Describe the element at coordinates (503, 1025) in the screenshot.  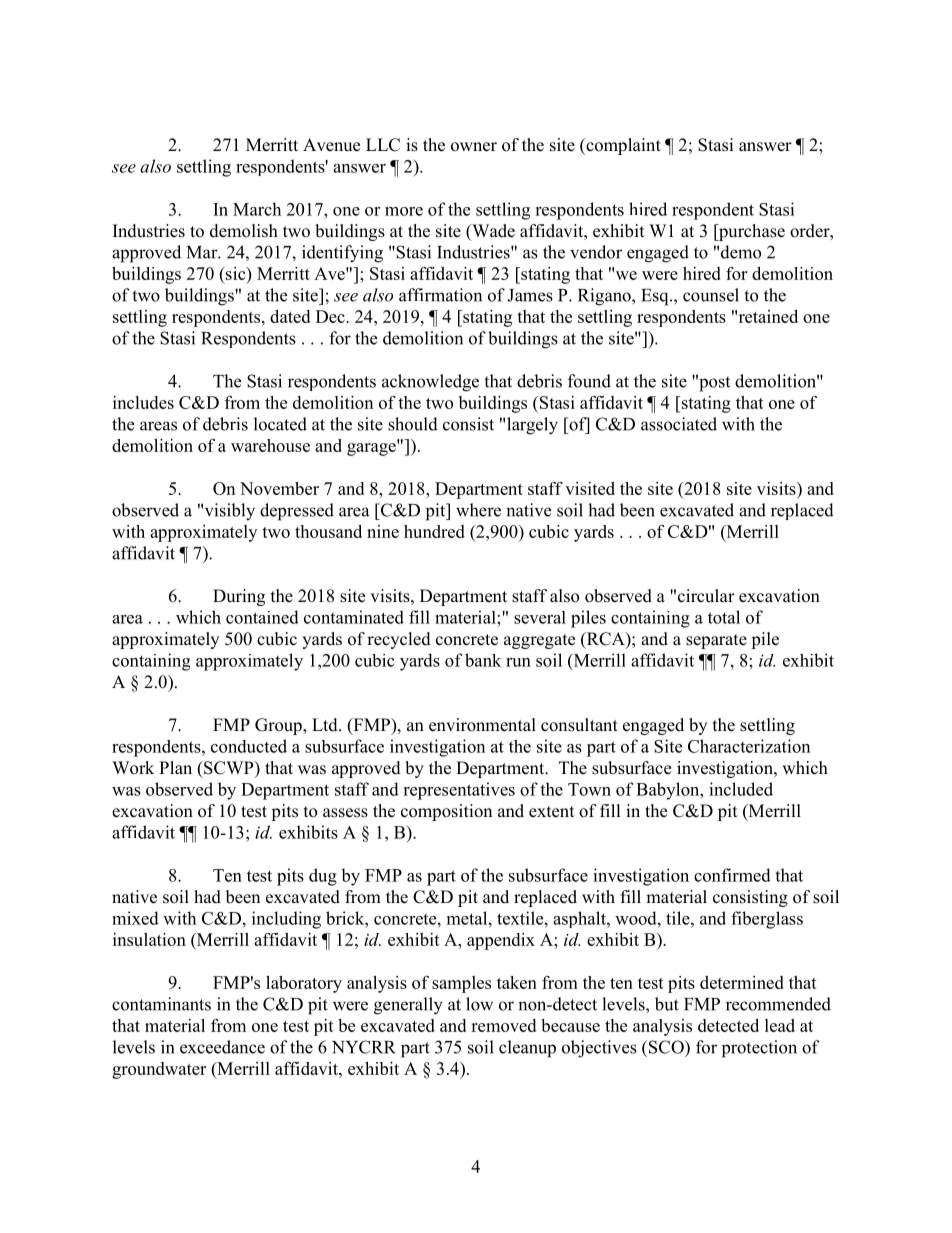
I see `removed` at that location.
